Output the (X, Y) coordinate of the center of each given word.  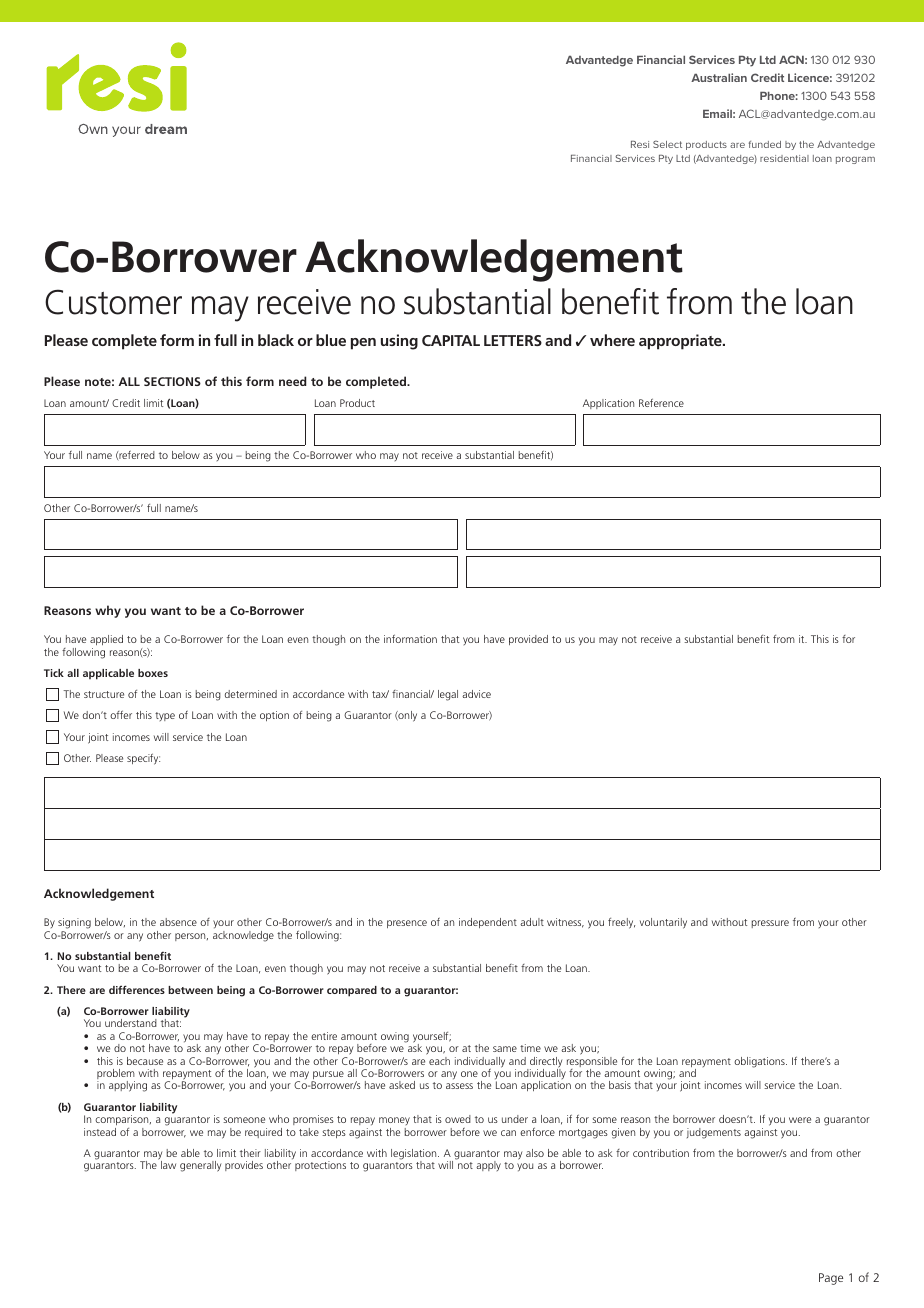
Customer (113, 302)
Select (667, 144)
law (168, 1165)
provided (528, 640)
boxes (153, 673)
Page (831, 1279)
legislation (415, 1155)
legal (448, 695)
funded (765, 144)
